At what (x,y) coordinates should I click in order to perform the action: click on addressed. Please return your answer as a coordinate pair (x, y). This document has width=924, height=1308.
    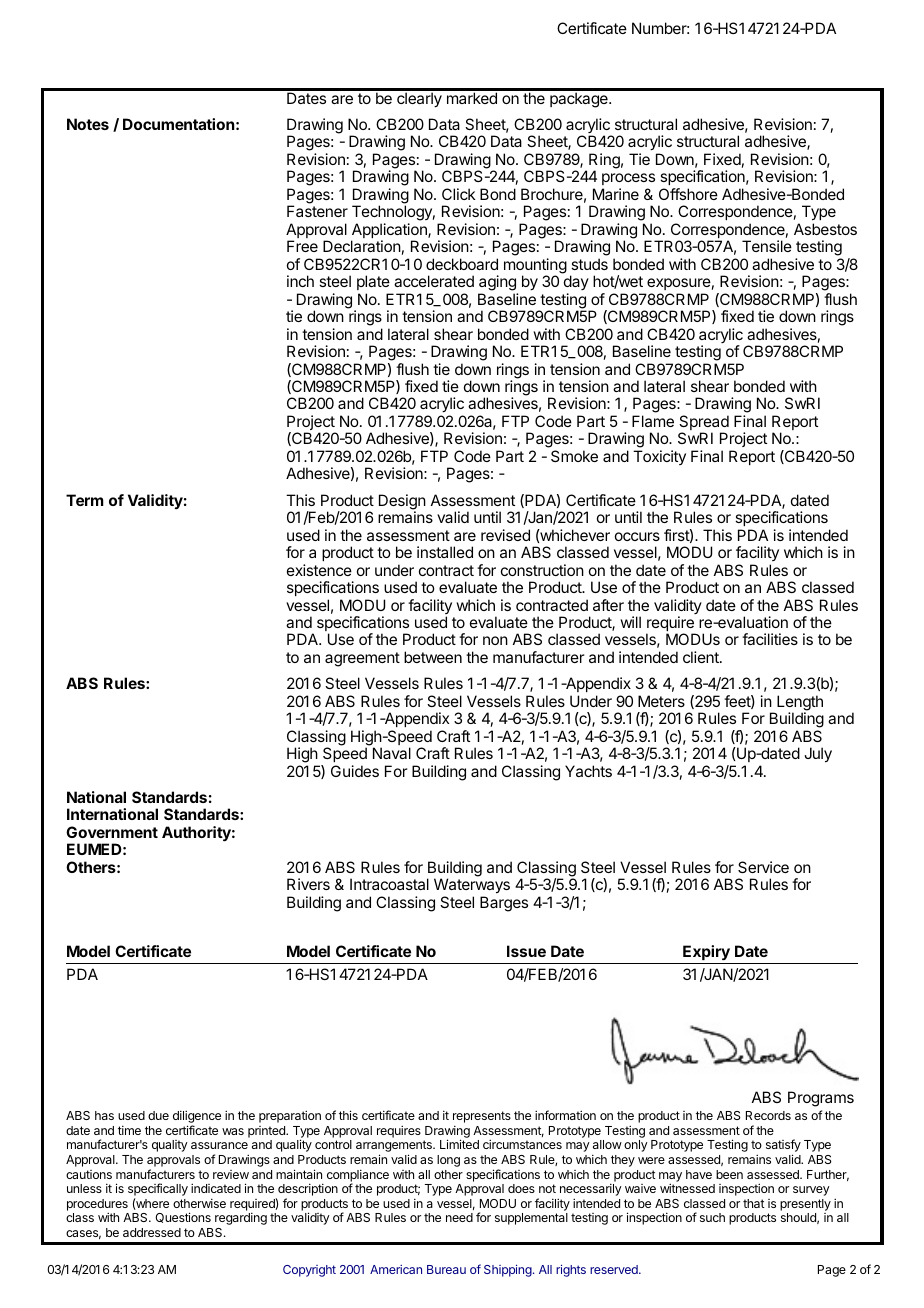
    Looking at the image, I should click on (152, 1232).
